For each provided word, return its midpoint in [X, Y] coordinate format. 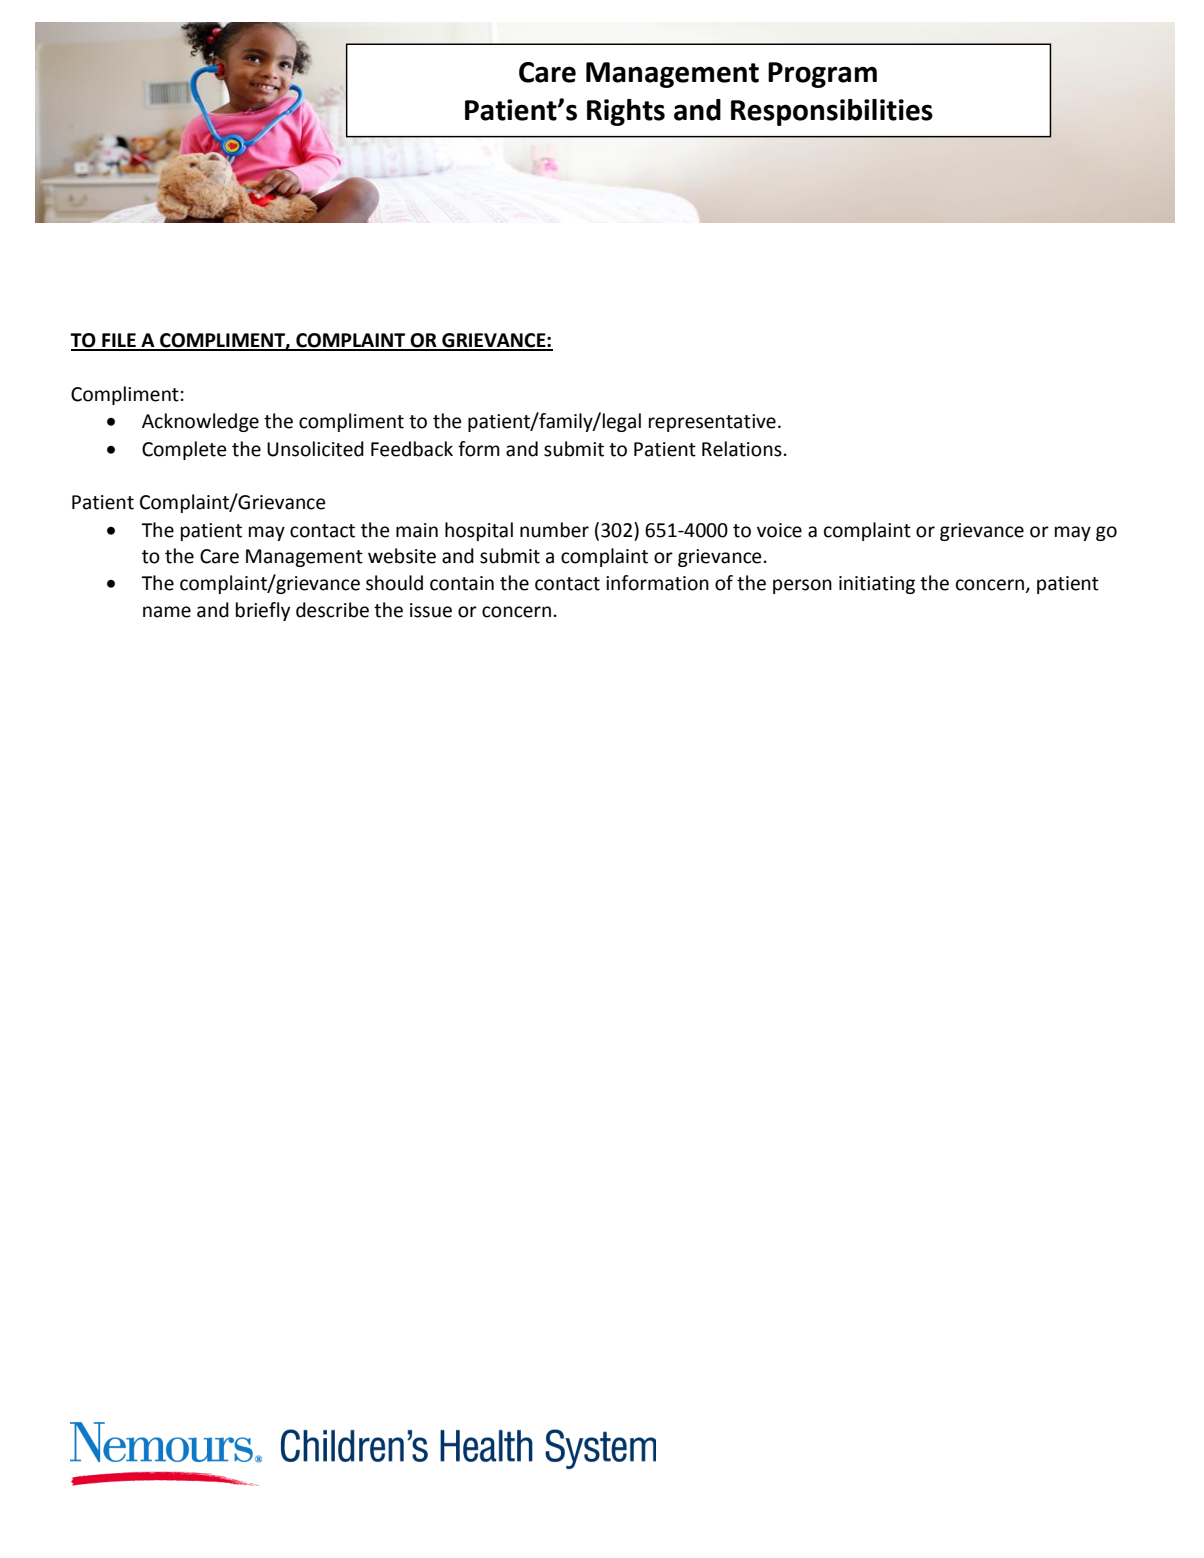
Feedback [412, 449]
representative [712, 423]
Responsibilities [832, 112]
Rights [626, 112]
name [167, 612]
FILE [119, 341]
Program [822, 75]
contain [462, 583]
